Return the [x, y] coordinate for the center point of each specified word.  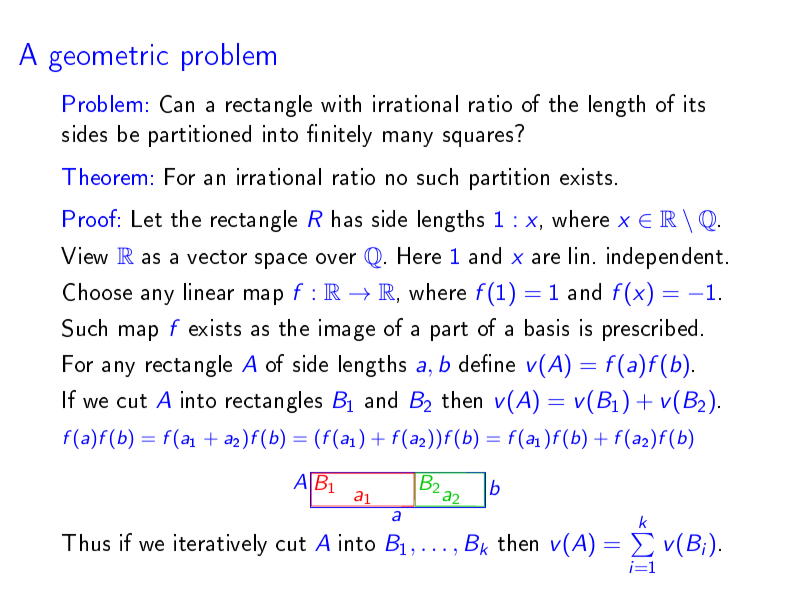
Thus [86, 542]
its [694, 103]
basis [547, 327]
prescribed [650, 330]
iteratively [220, 545]
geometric [108, 58]
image [347, 330]
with [341, 103]
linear [209, 291]
